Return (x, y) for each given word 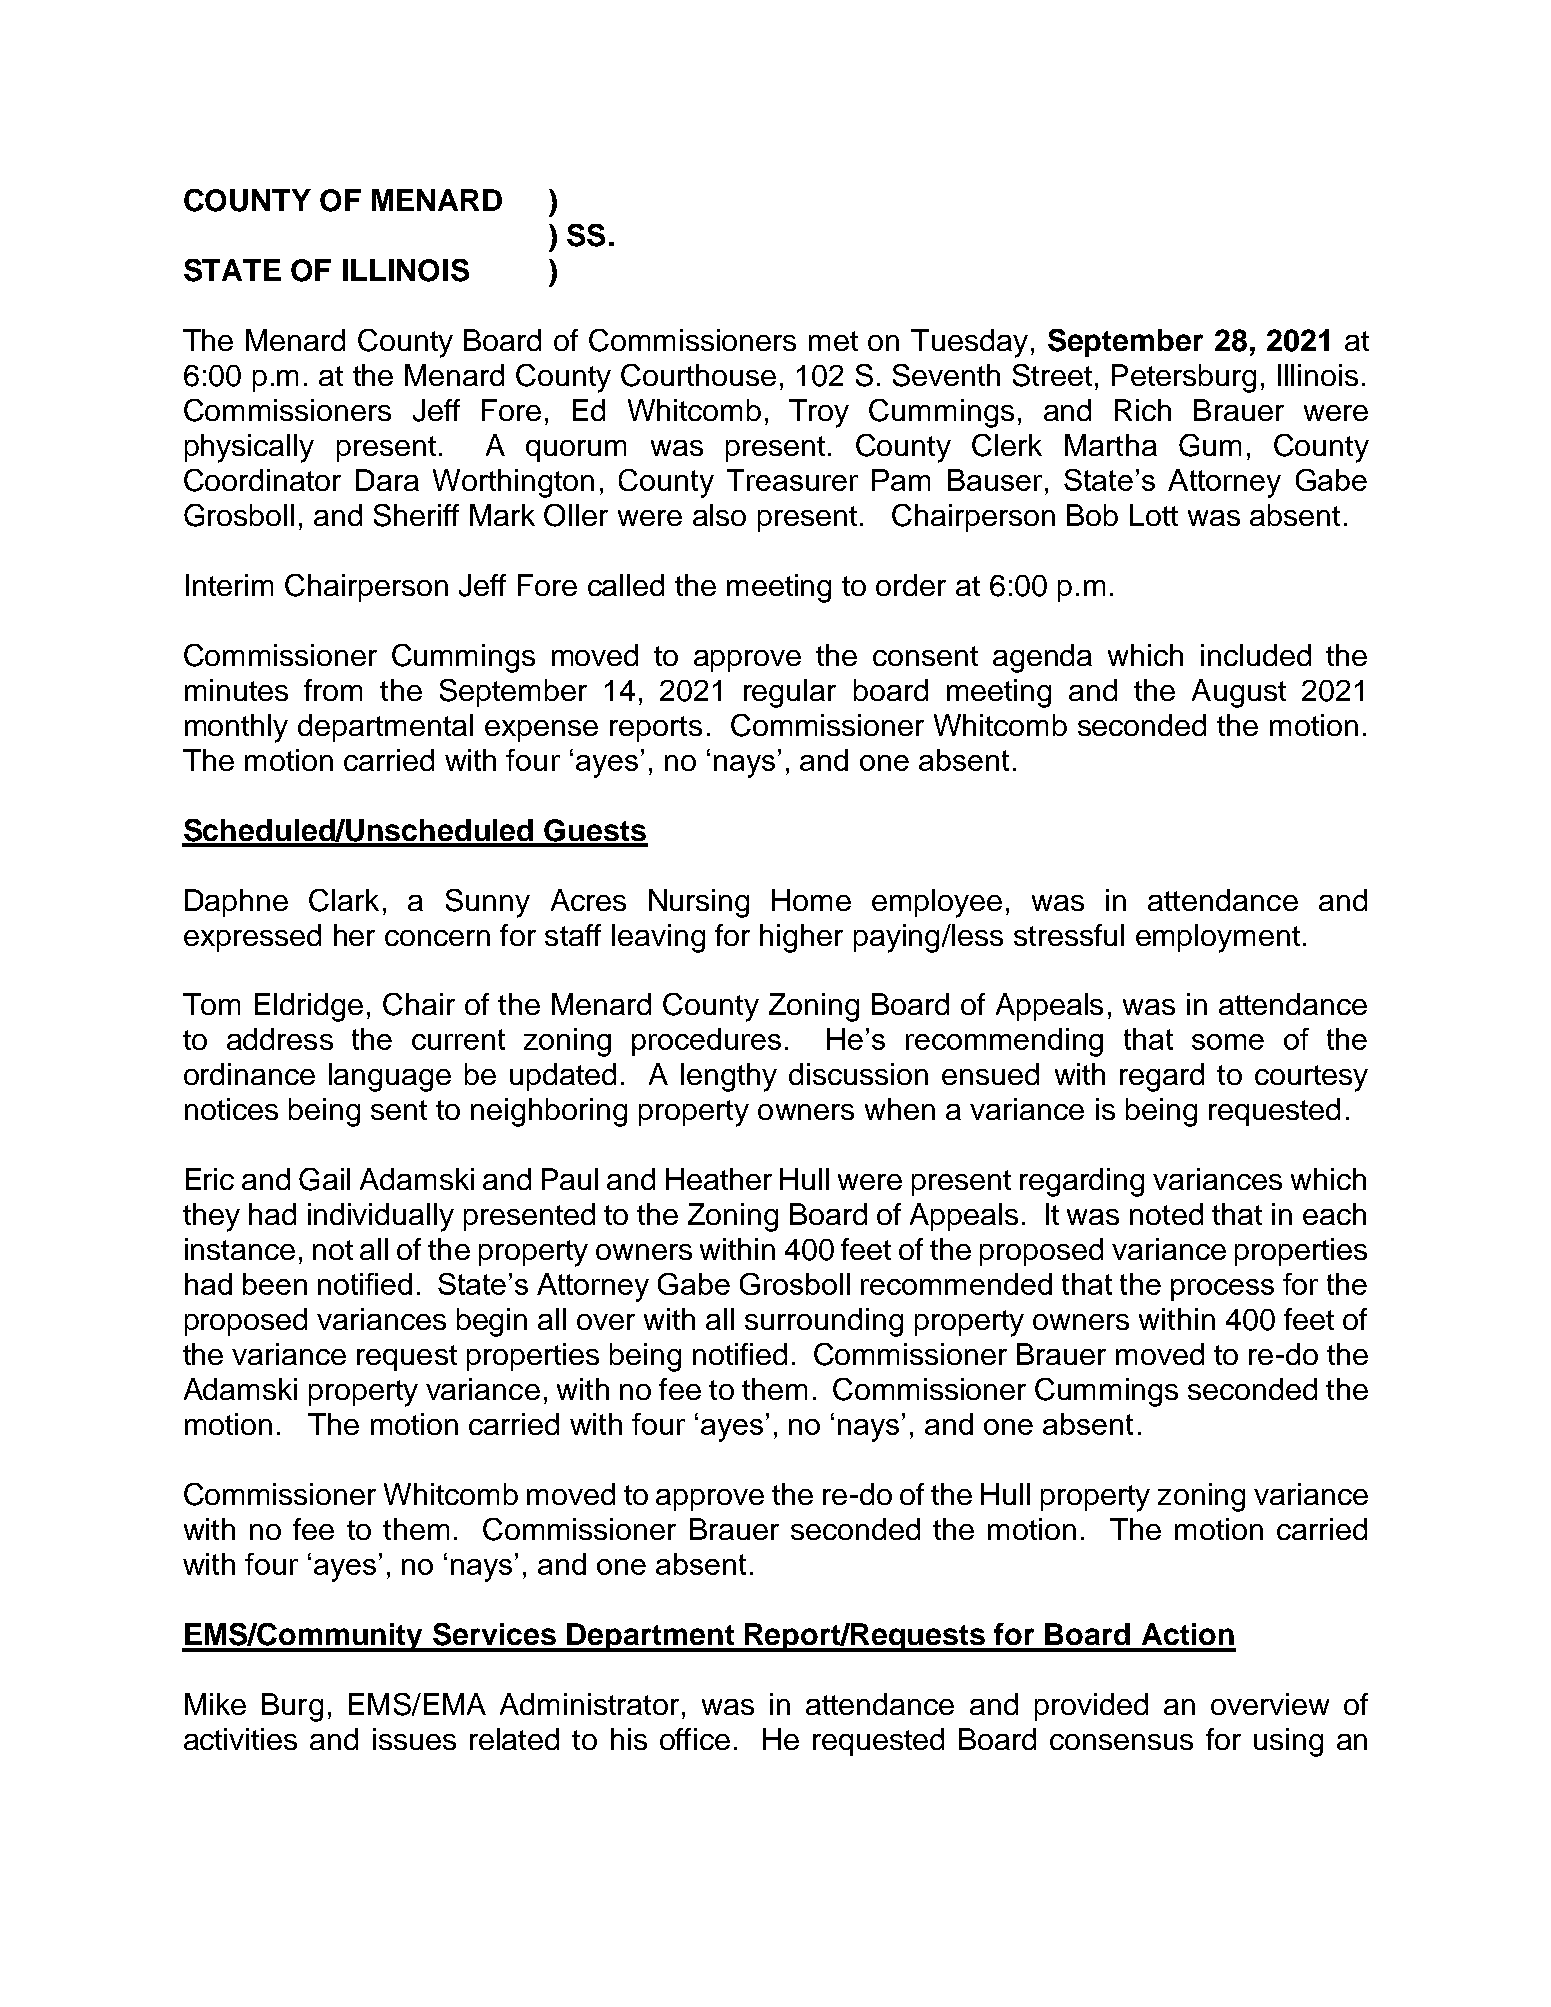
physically (249, 448)
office (695, 1739)
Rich (1143, 410)
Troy (819, 413)
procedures (706, 1042)
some (1228, 1042)
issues (414, 1739)
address (280, 1039)
